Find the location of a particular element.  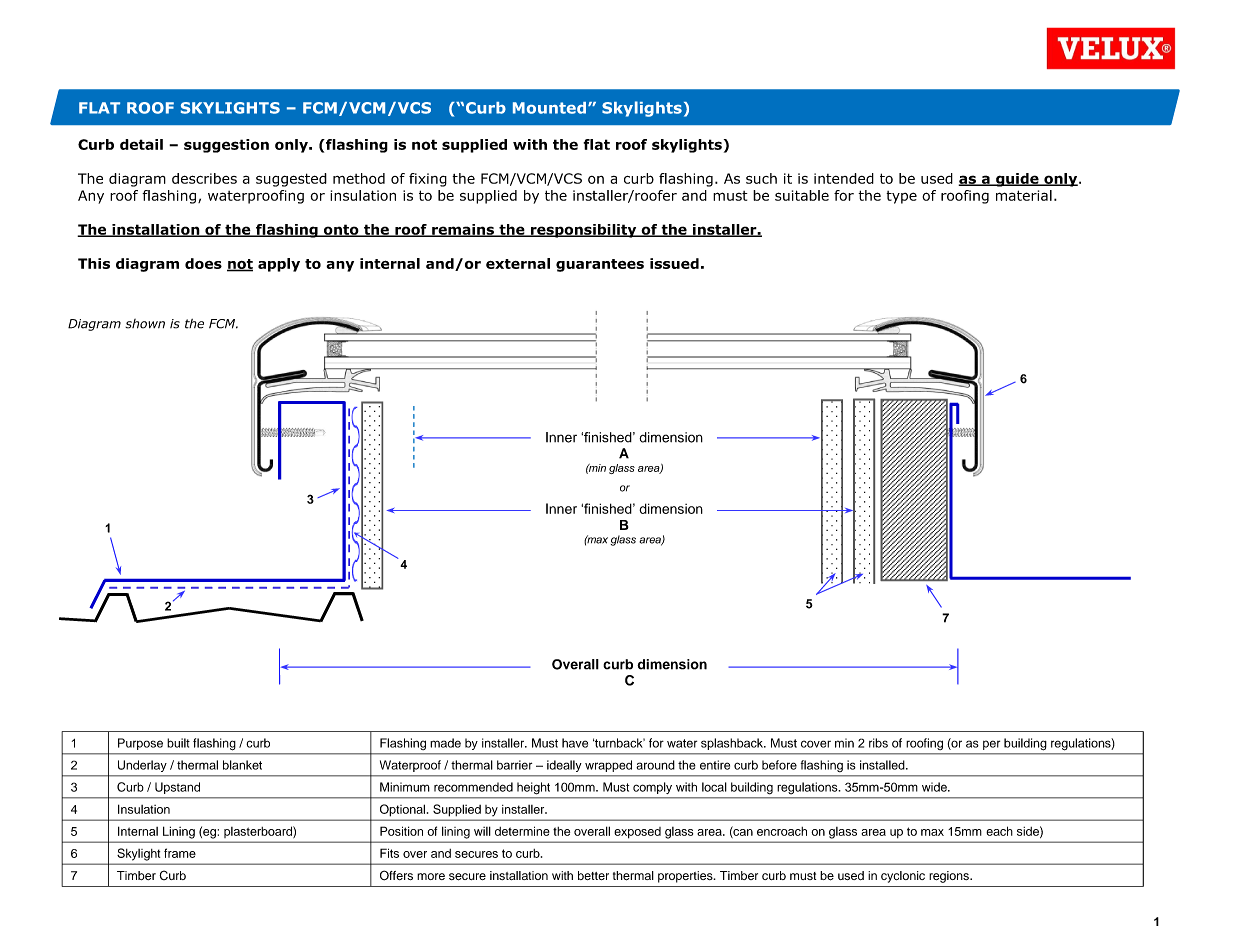

ribs is located at coordinates (878, 743).
